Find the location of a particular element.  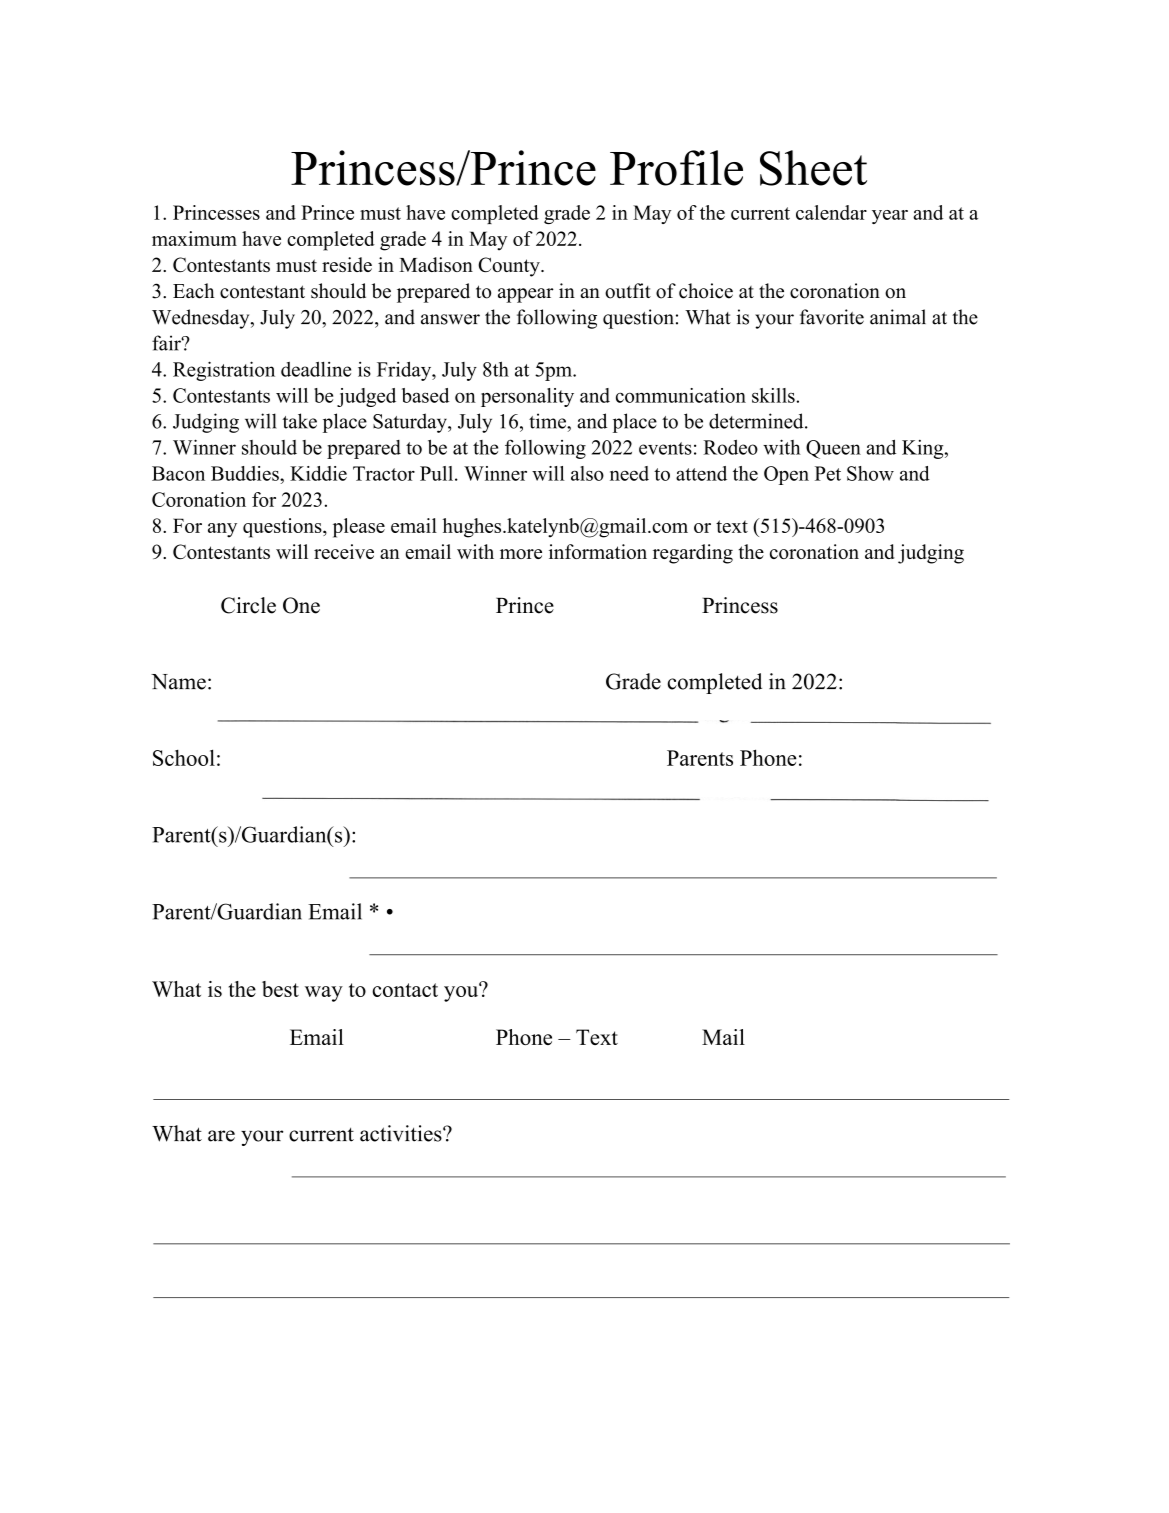

way is located at coordinates (324, 994).
